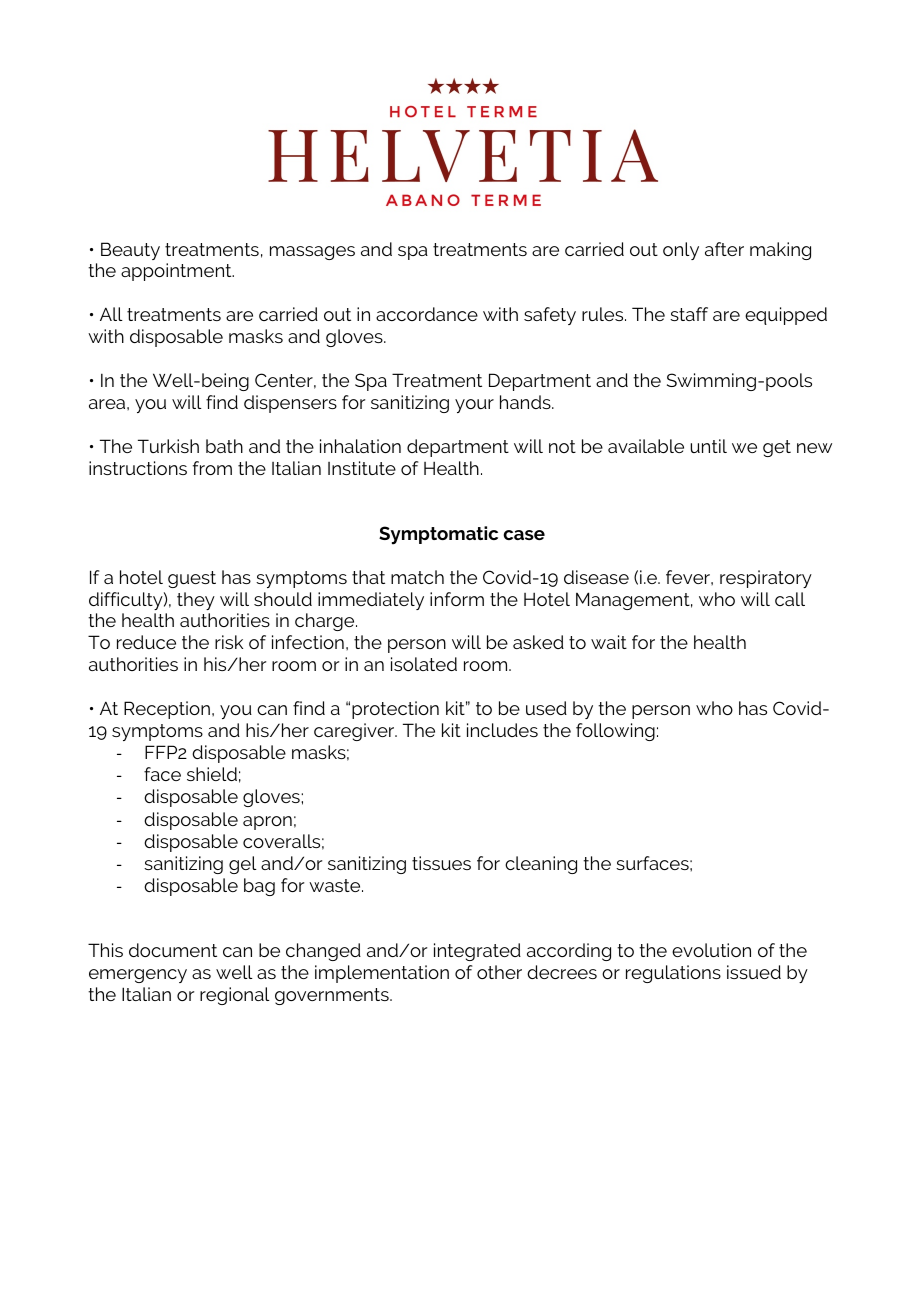  I want to click on they, so click(196, 601).
